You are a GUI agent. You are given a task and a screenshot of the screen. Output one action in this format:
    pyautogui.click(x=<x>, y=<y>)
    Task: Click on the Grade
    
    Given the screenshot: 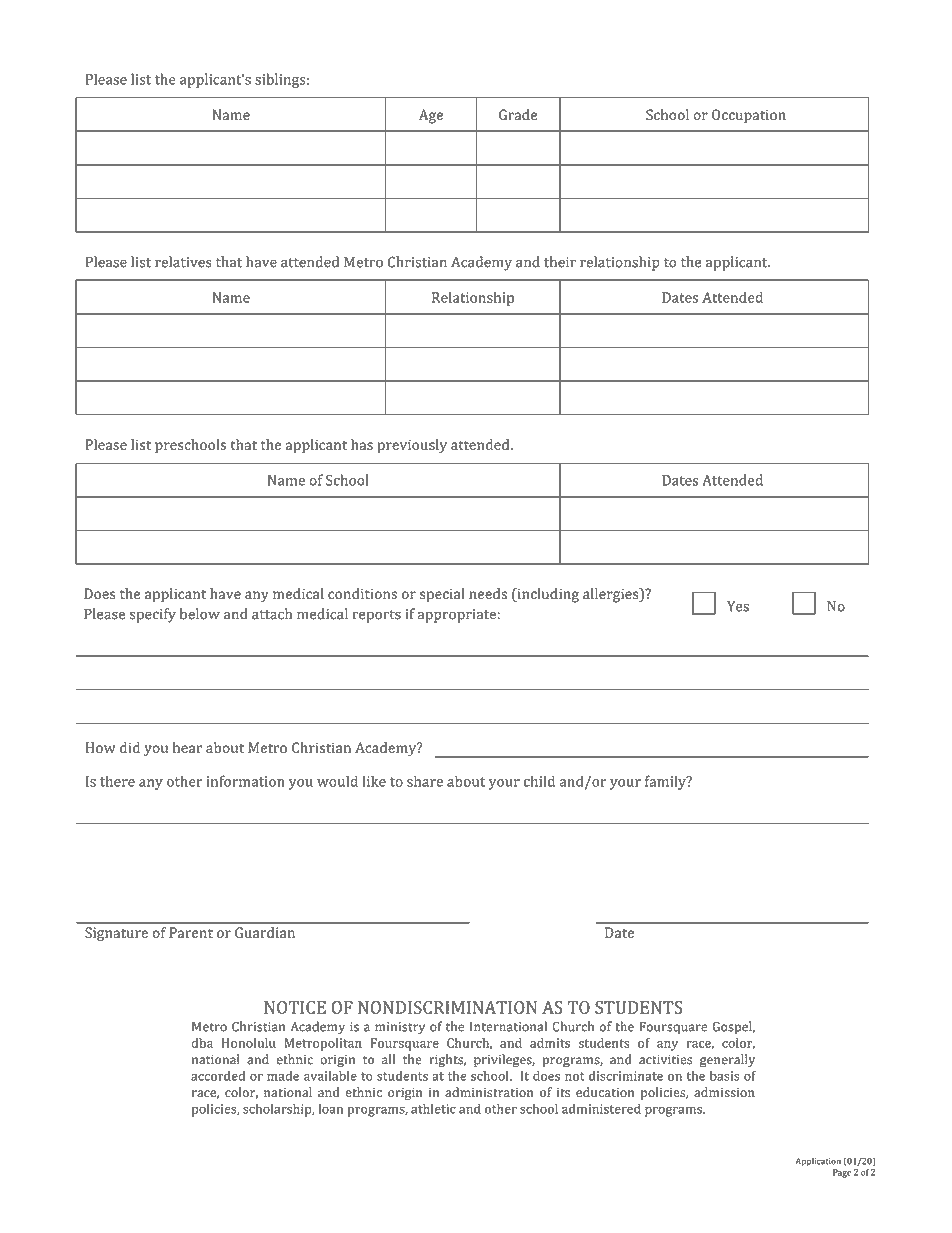 What is the action you would take?
    pyautogui.click(x=518, y=114)
